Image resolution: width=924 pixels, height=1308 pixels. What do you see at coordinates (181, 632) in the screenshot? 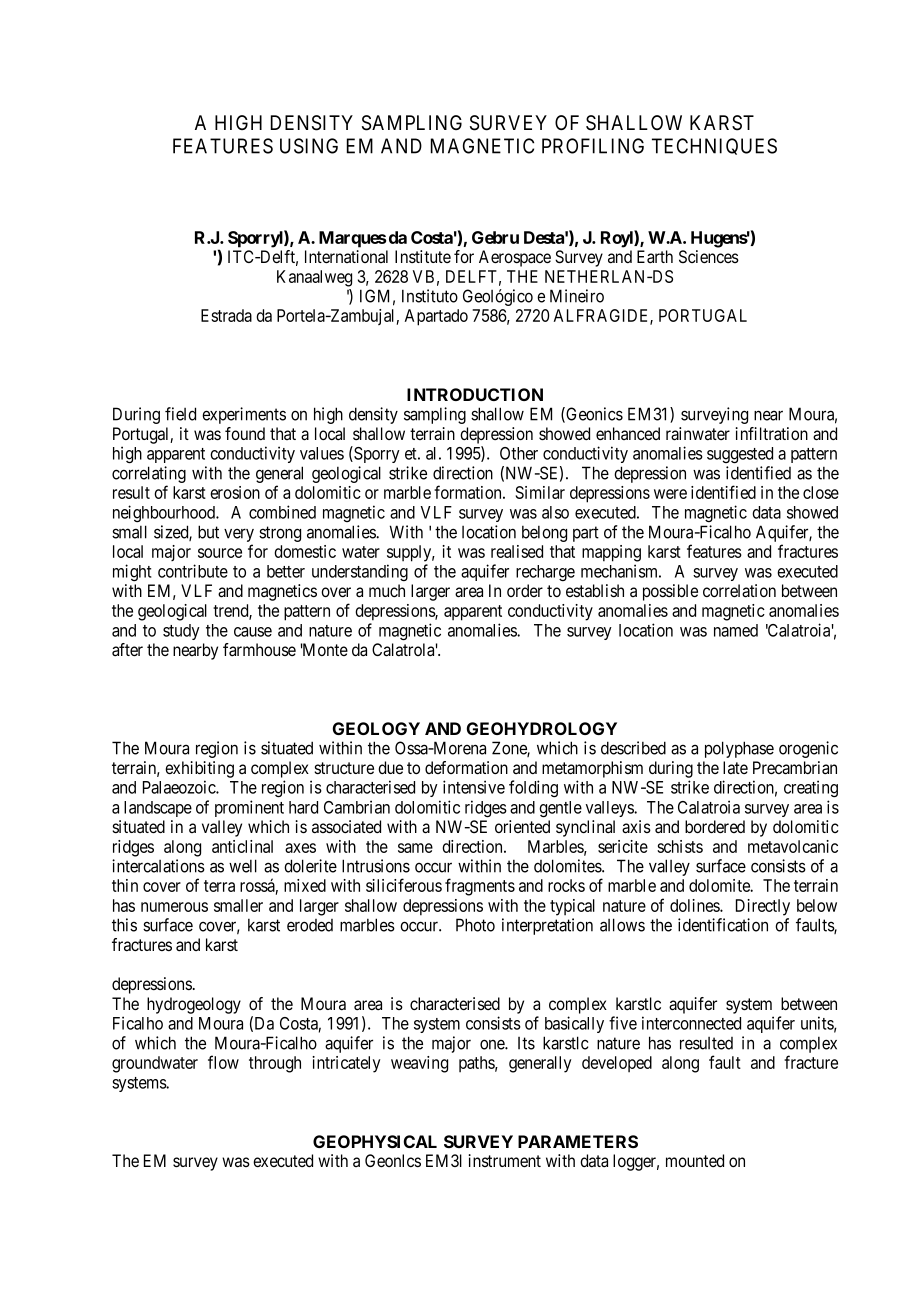
I see `study` at bounding box center [181, 632].
